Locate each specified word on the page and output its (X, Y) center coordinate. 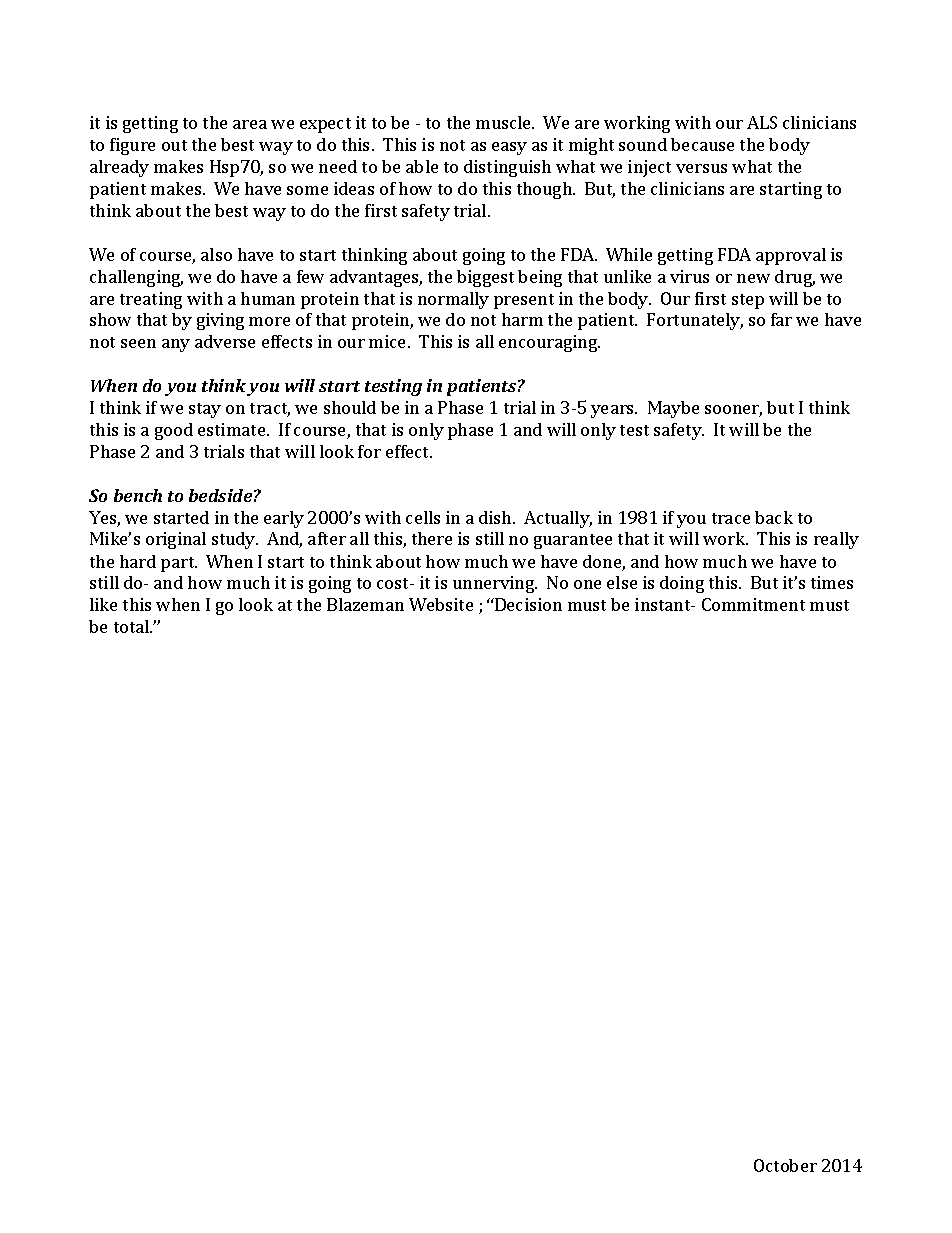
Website (441, 604)
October (785, 1165)
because (702, 144)
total (133, 626)
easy (509, 148)
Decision (527, 604)
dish (496, 517)
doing (682, 584)
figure (132, 146)
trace (731, 518)
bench (138, 495)
